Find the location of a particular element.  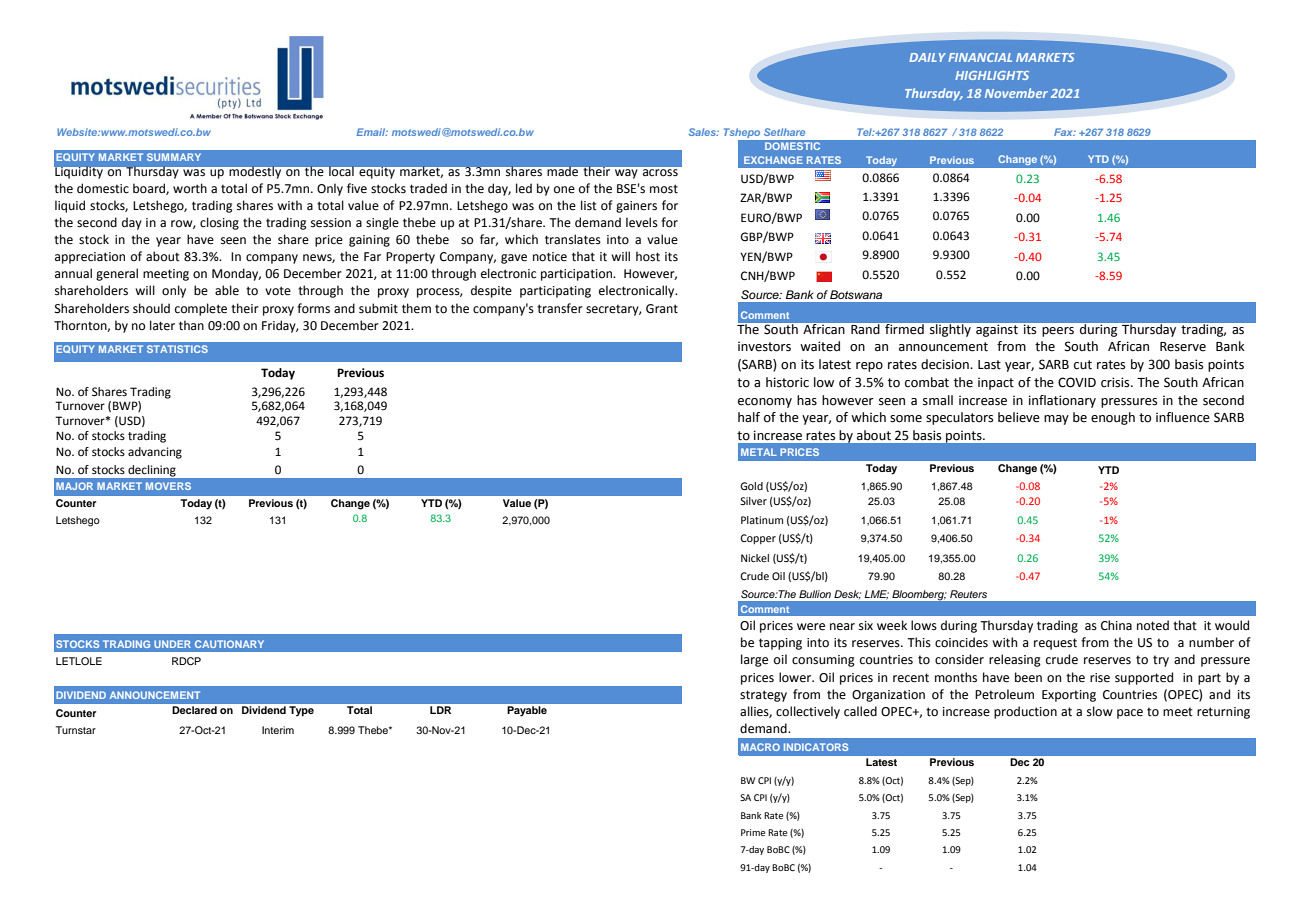

cut is located at coordinates (1083, 365).
